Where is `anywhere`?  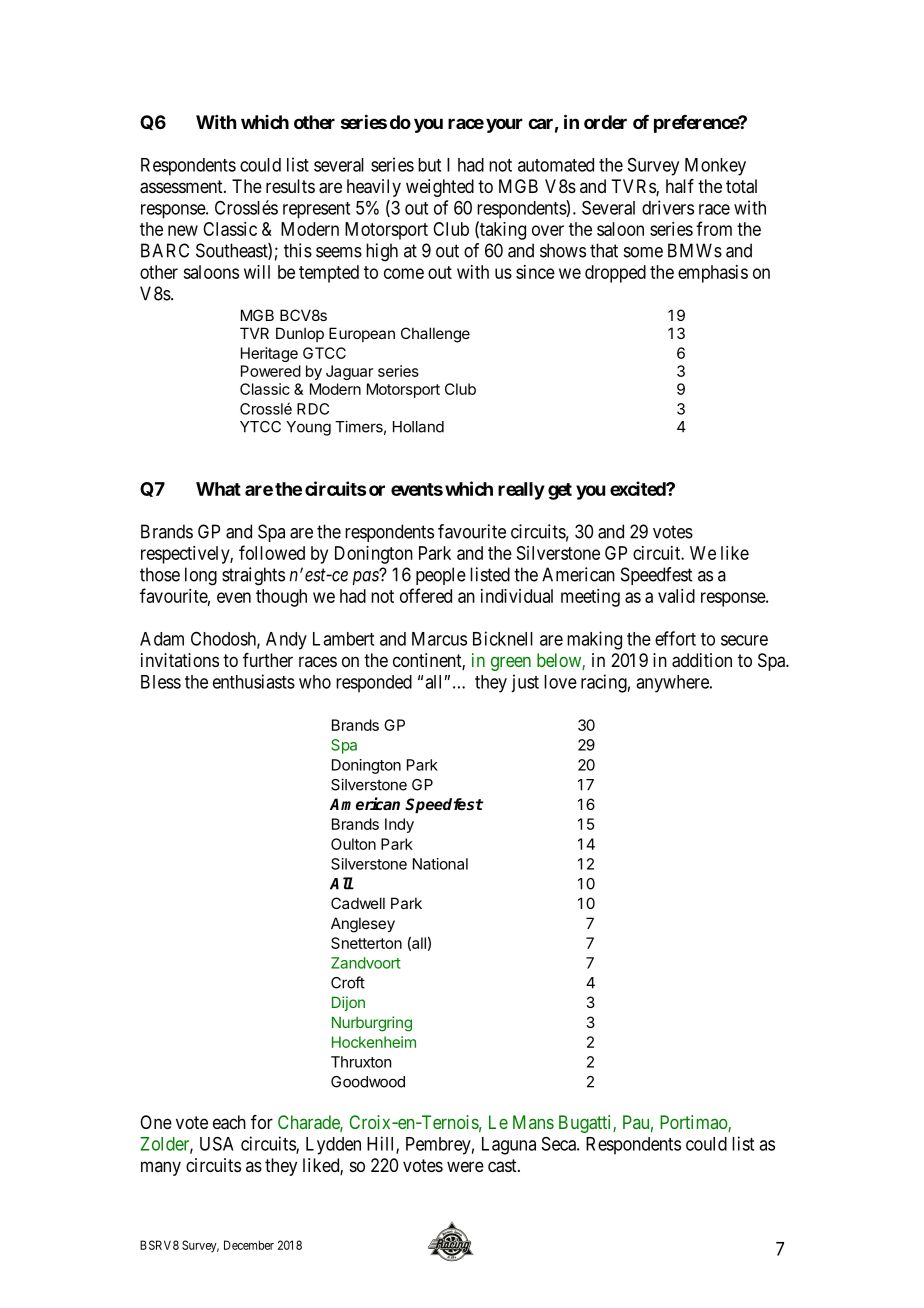
anywhere is located at coordinates (673, 684).
